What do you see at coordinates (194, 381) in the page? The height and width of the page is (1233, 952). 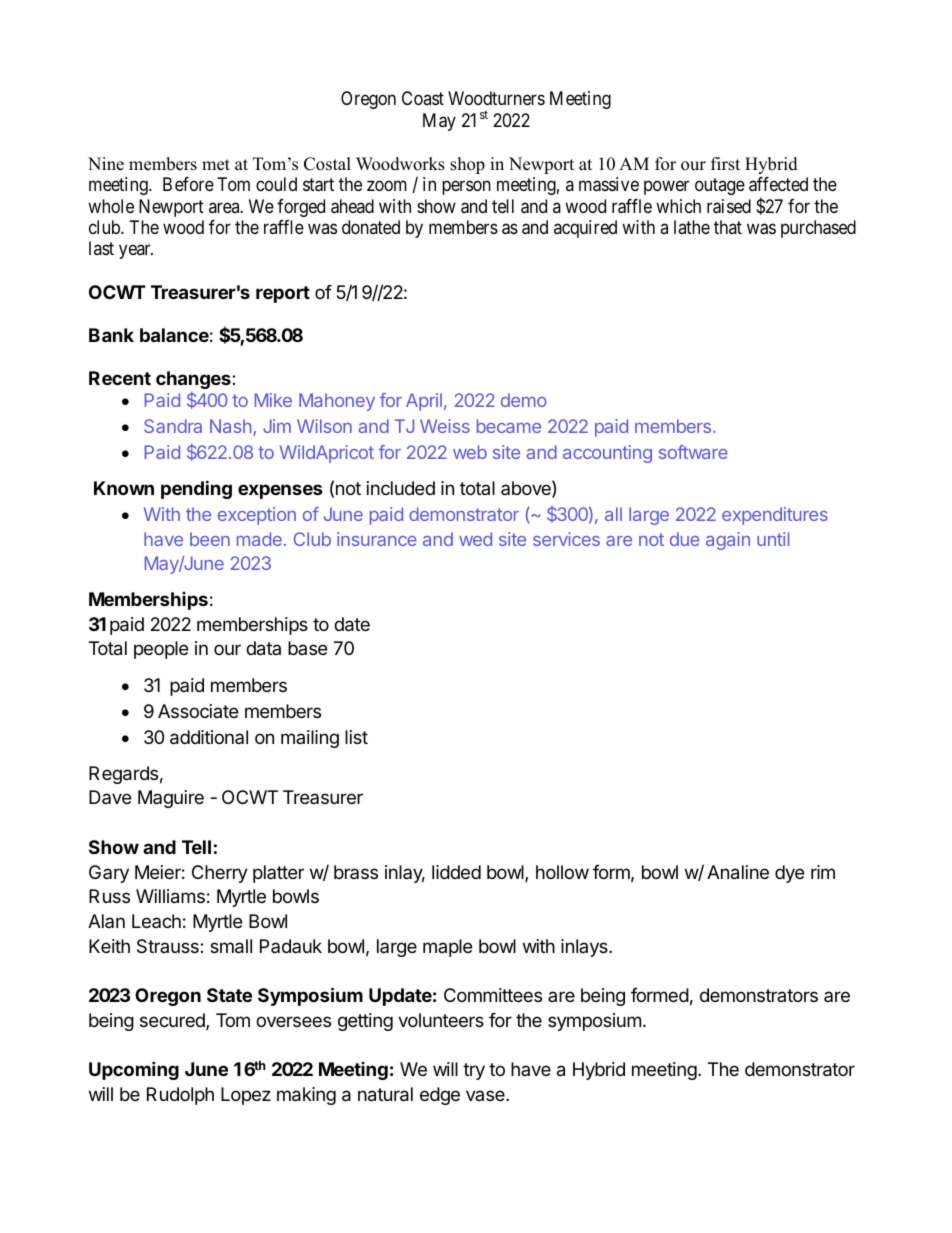 I see `changes` at bounding box center [194, 381].
